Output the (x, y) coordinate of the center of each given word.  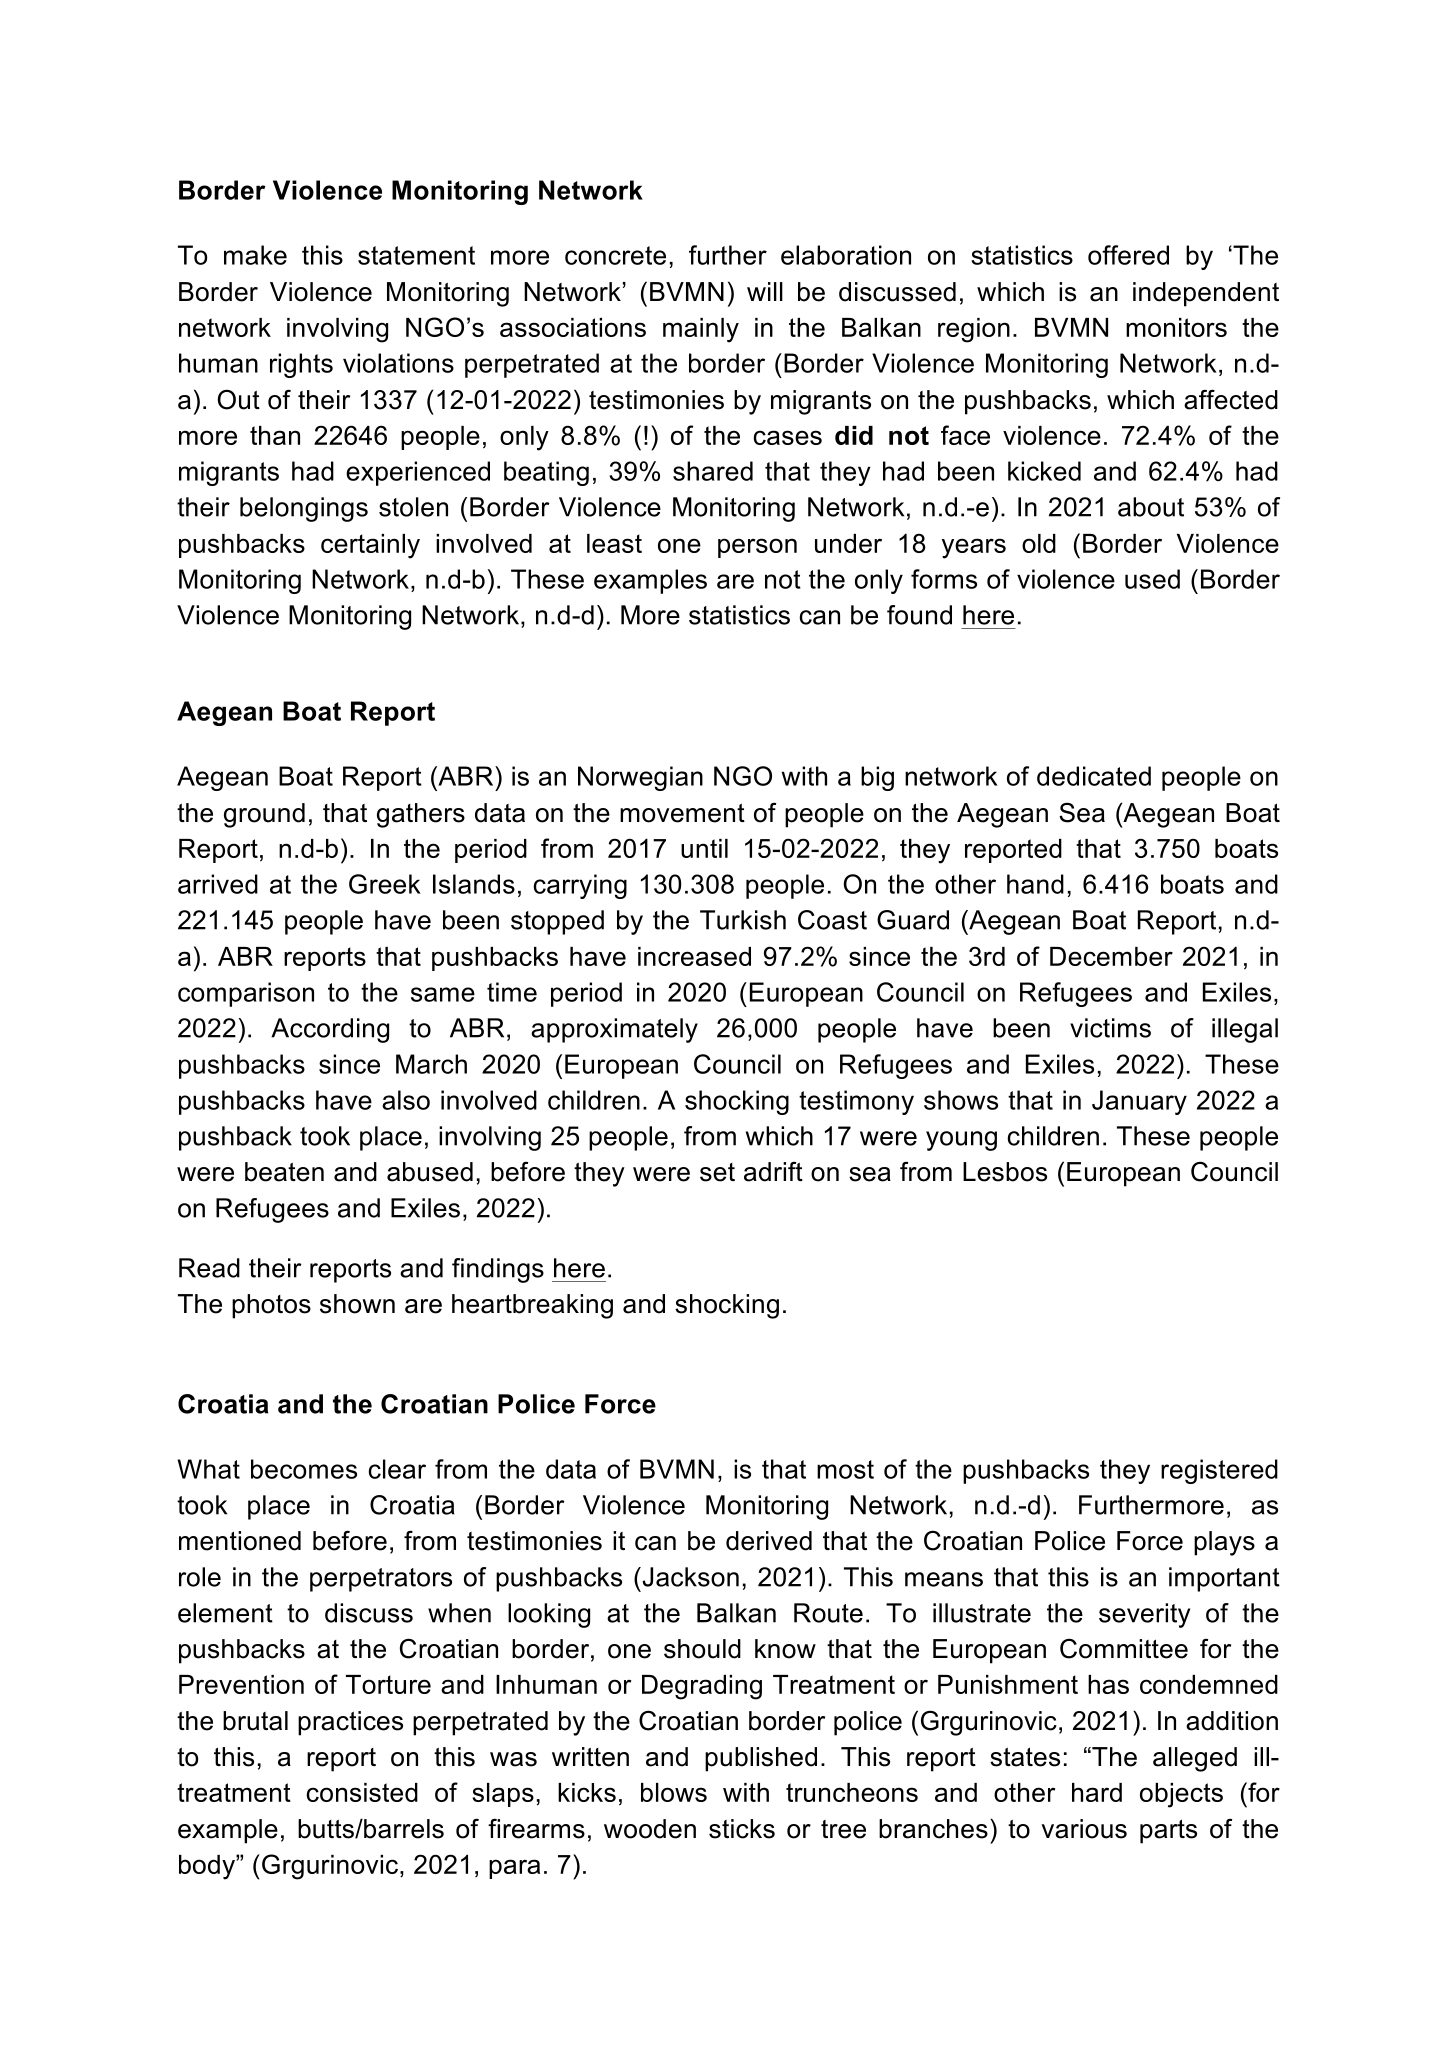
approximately (614, 1030)
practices (350, 1723)
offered (1128, 255)
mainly (701, 330)
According (330, 1030)
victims (1110, 1028)
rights (301, 365)
